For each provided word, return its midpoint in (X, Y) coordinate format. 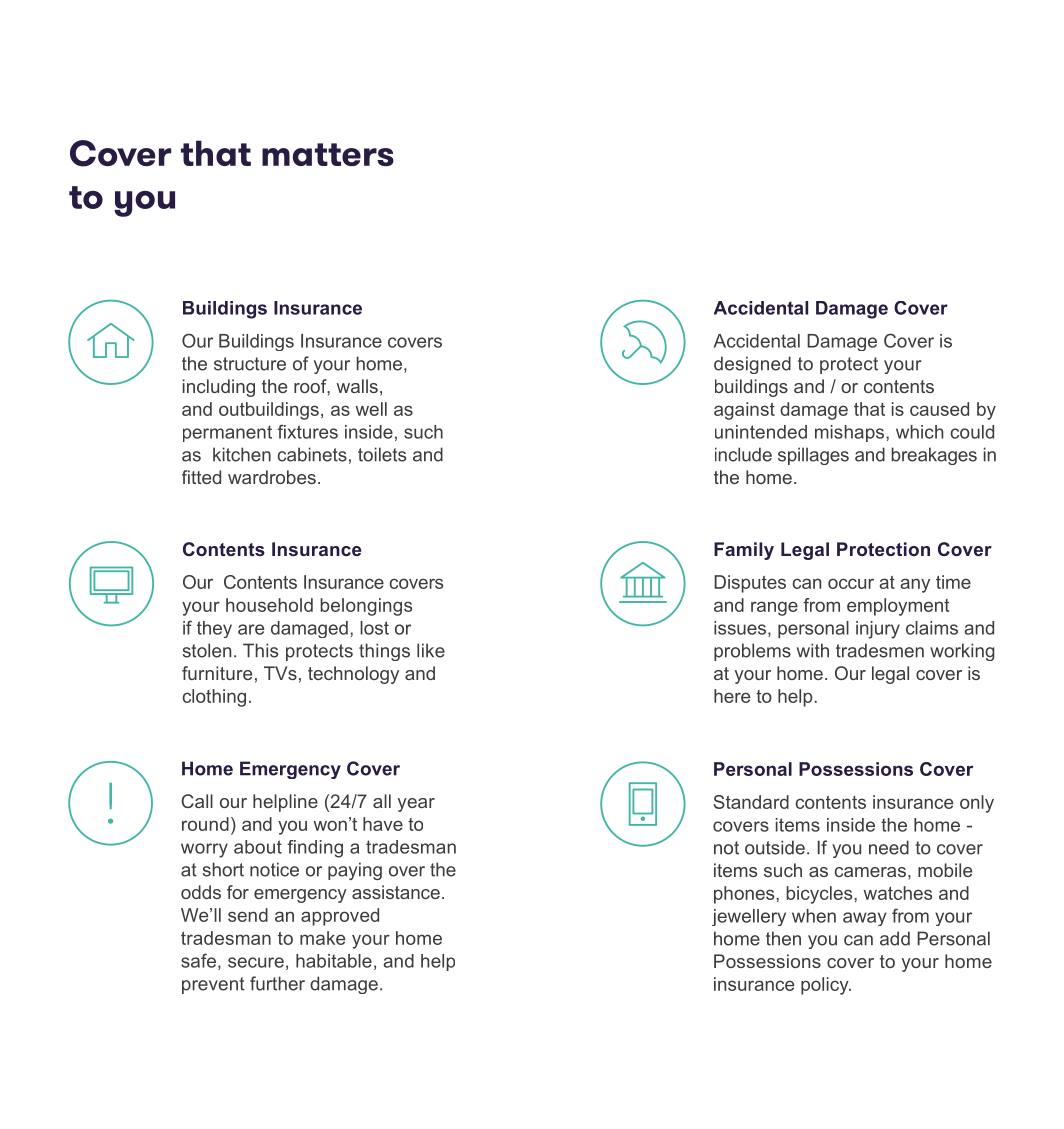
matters (328, 154)
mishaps (851, 433)
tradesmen (880, 650)
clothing (214, 698)
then (783, 938)
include (743, 454)
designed (752, 365)
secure (256, 962)
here (732, 696)
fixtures (307, 431)
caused (939, 409)
